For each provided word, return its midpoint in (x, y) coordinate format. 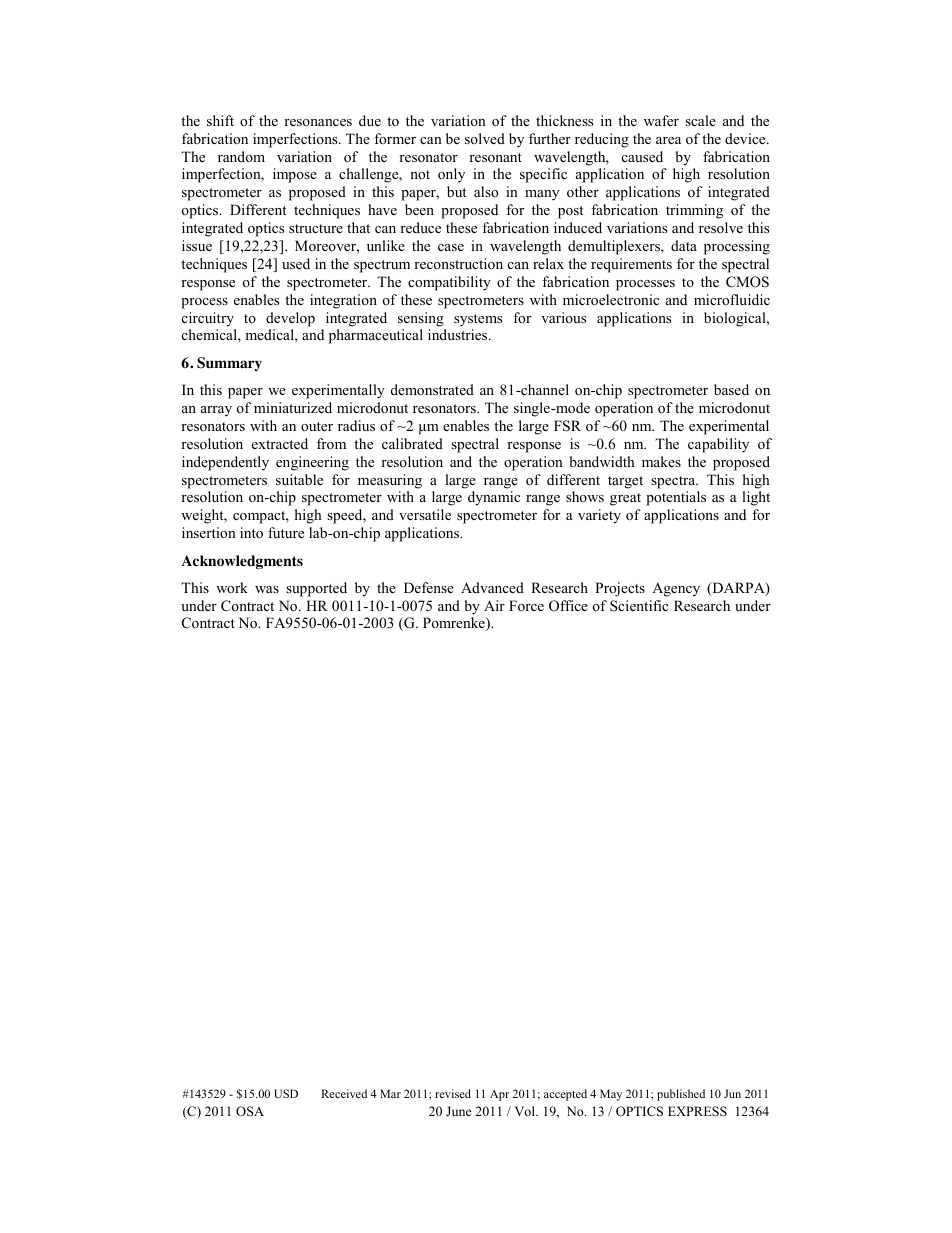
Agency (676, 589)
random (241, 156)
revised (453, 1093)
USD (286, 1093)
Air (494, 605)
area (668, 140)
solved (485, 138)
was (267, 589)
